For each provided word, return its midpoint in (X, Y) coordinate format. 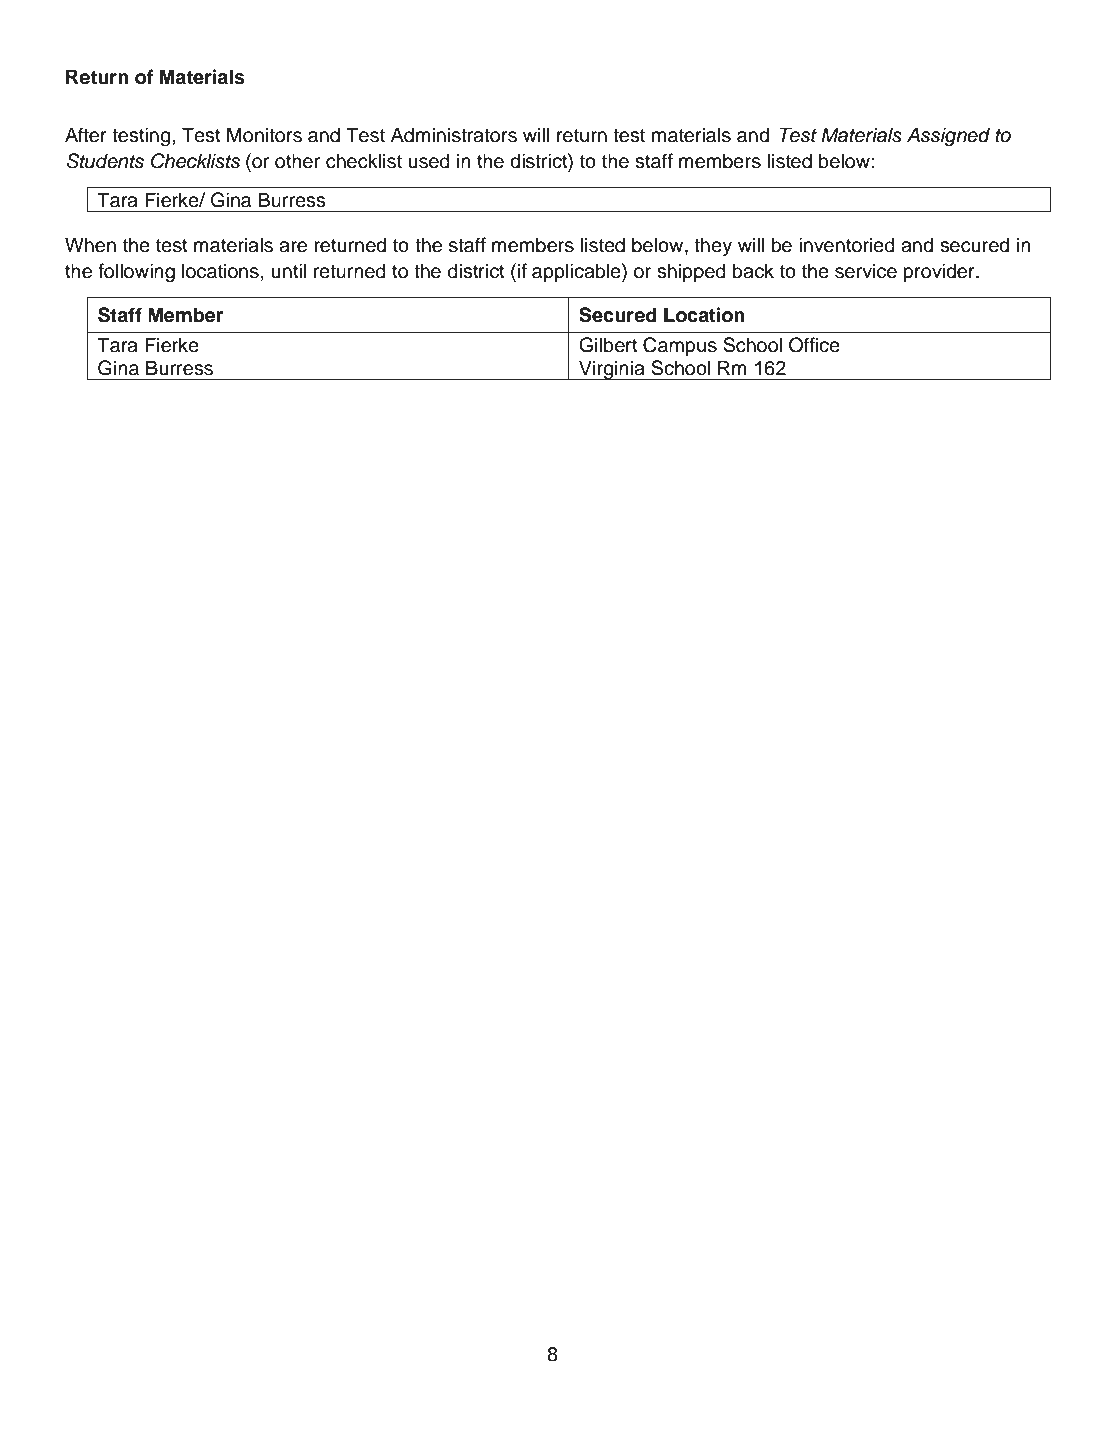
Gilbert (608, 345)
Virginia (612, 370)
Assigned (948, 137)
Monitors (264, 135)
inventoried (847, 245)
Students (105, 161)
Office (814, 345)
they (713, 247)
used (429, 161)
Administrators (454, 135)
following (136, 273)
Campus (680, 346)
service (866, 271)
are (293, 247)
